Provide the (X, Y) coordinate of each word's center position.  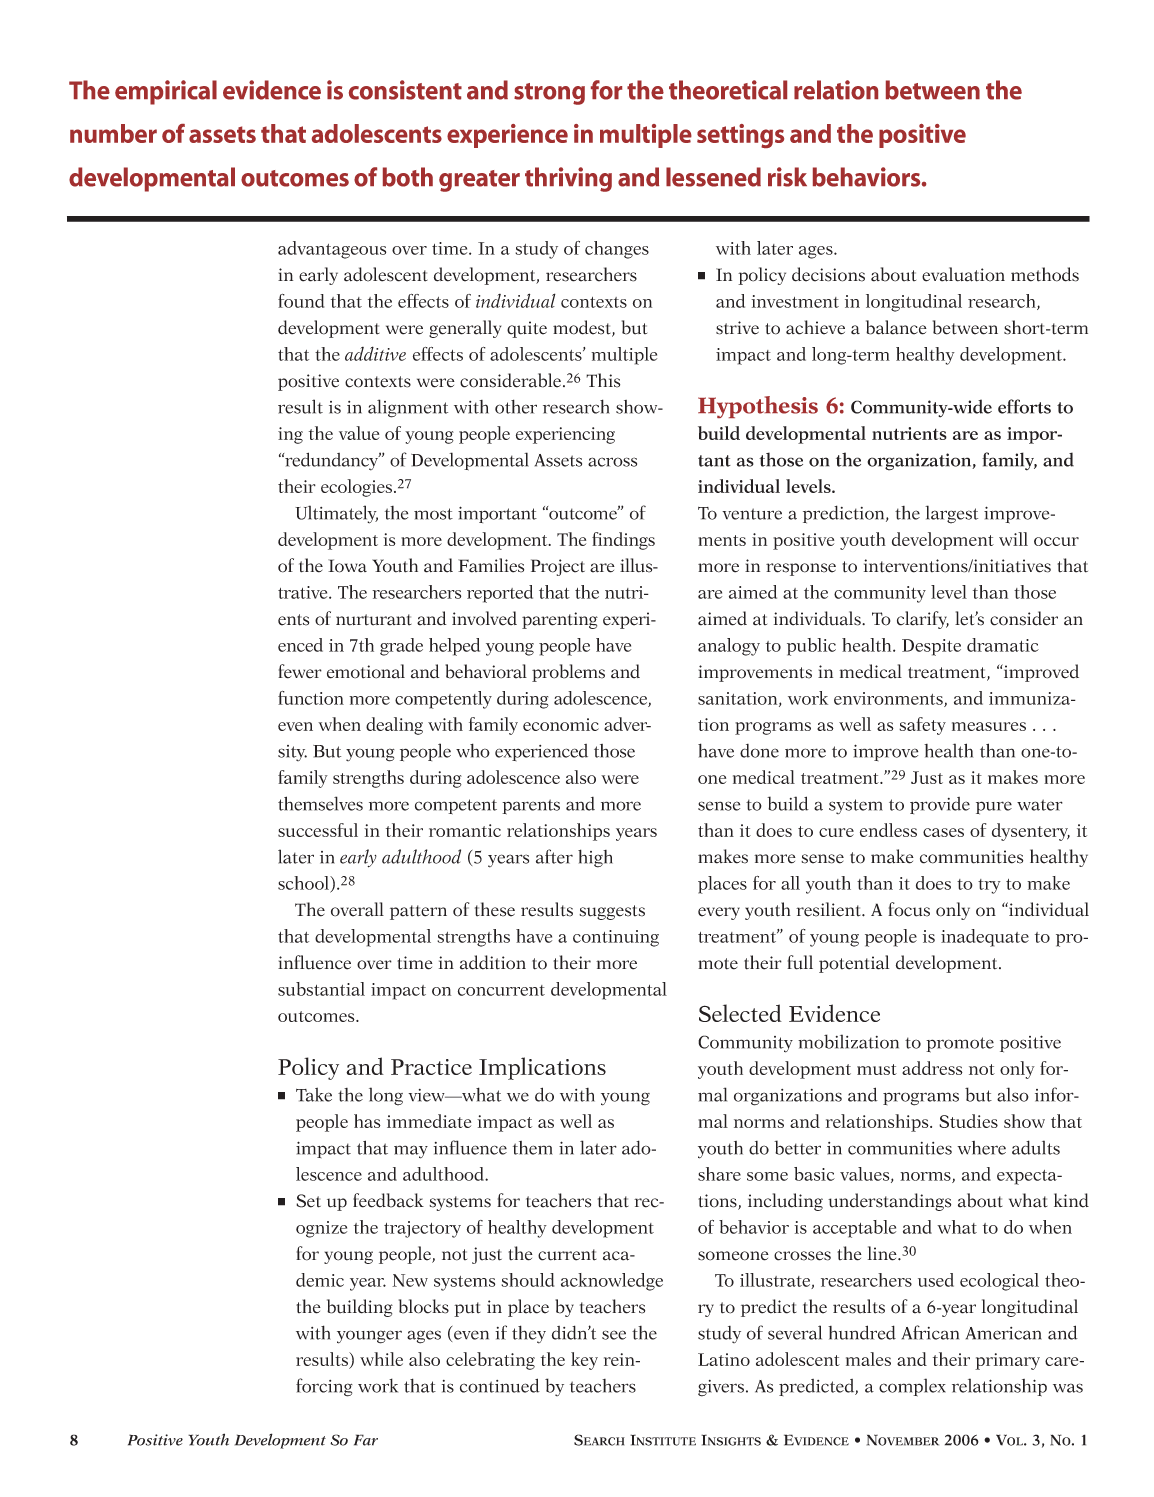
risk (787, 177)
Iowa (347, 566)
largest (951, 514)
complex (912, 1387)
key (584, 1361)
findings (623, 541)
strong (549, 94)
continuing (616, 938)
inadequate (985, 938)
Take (314, 1094)
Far (366, 1440)
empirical (166, 92)
